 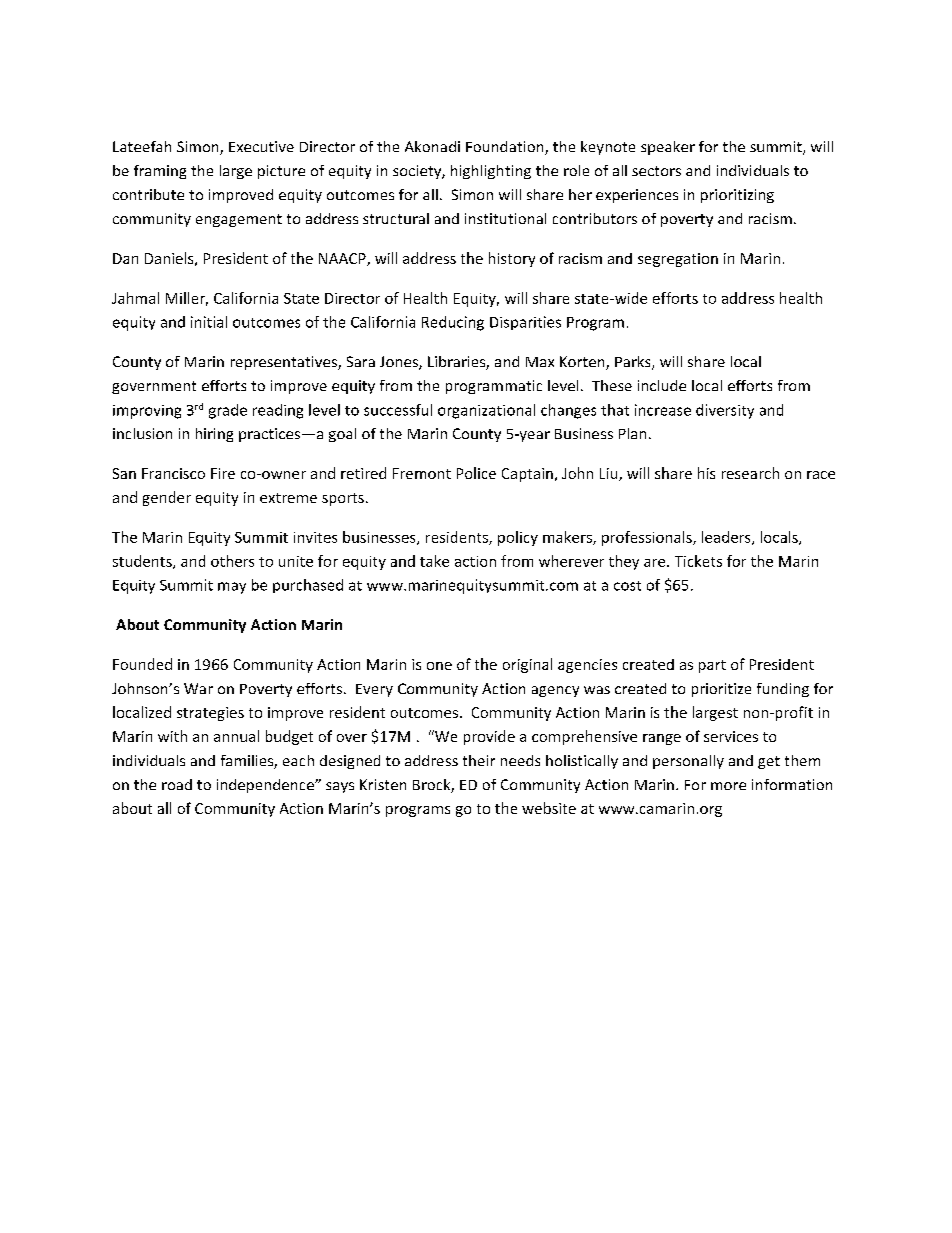 What do you see at coordinates (209, 322) in the screenshot?
I see `initial` at bounding box center [209, 322].
